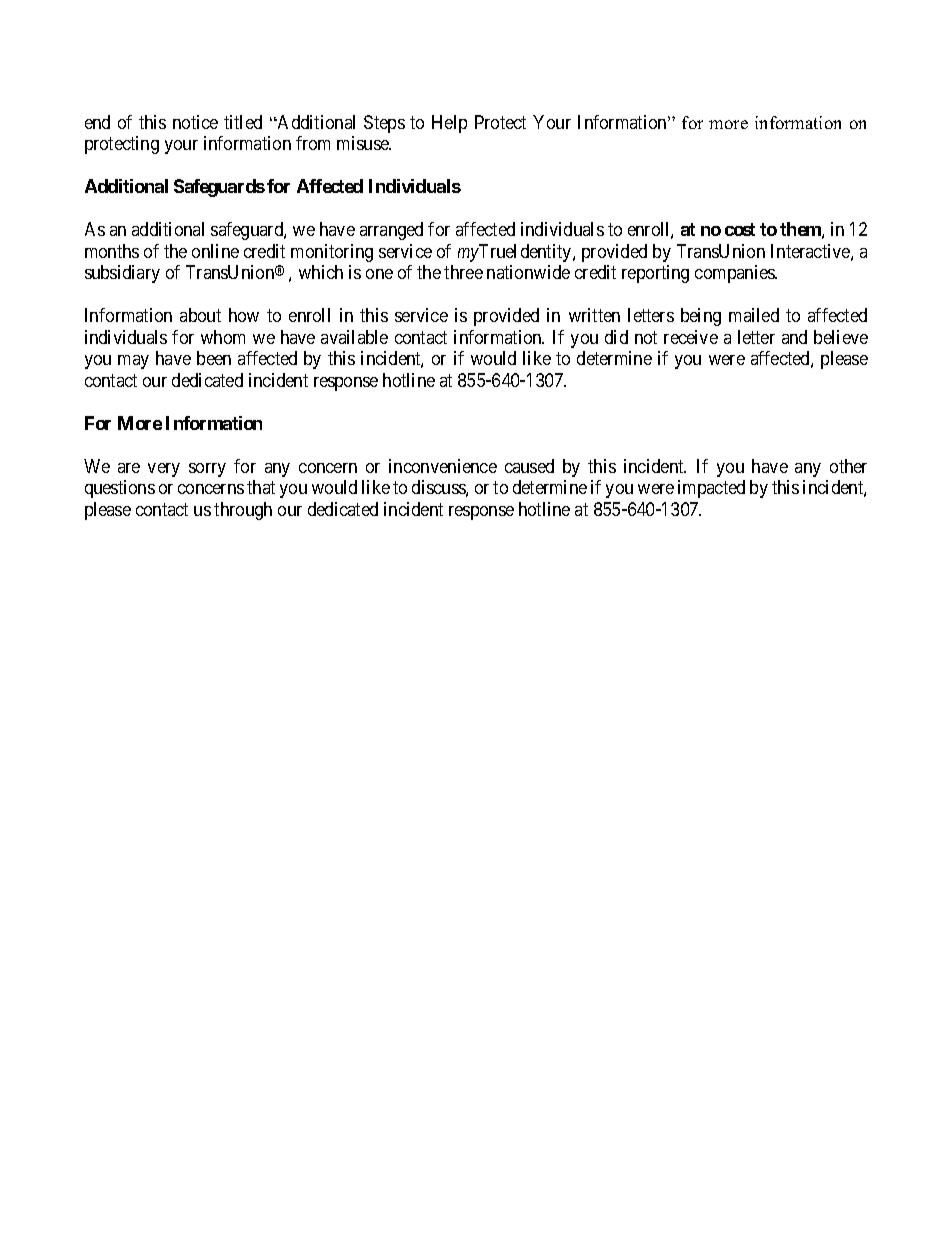  What do you see at coordinates (443, 466) in the page?
I see `inconvenience` at bounding box center [443, 466].
